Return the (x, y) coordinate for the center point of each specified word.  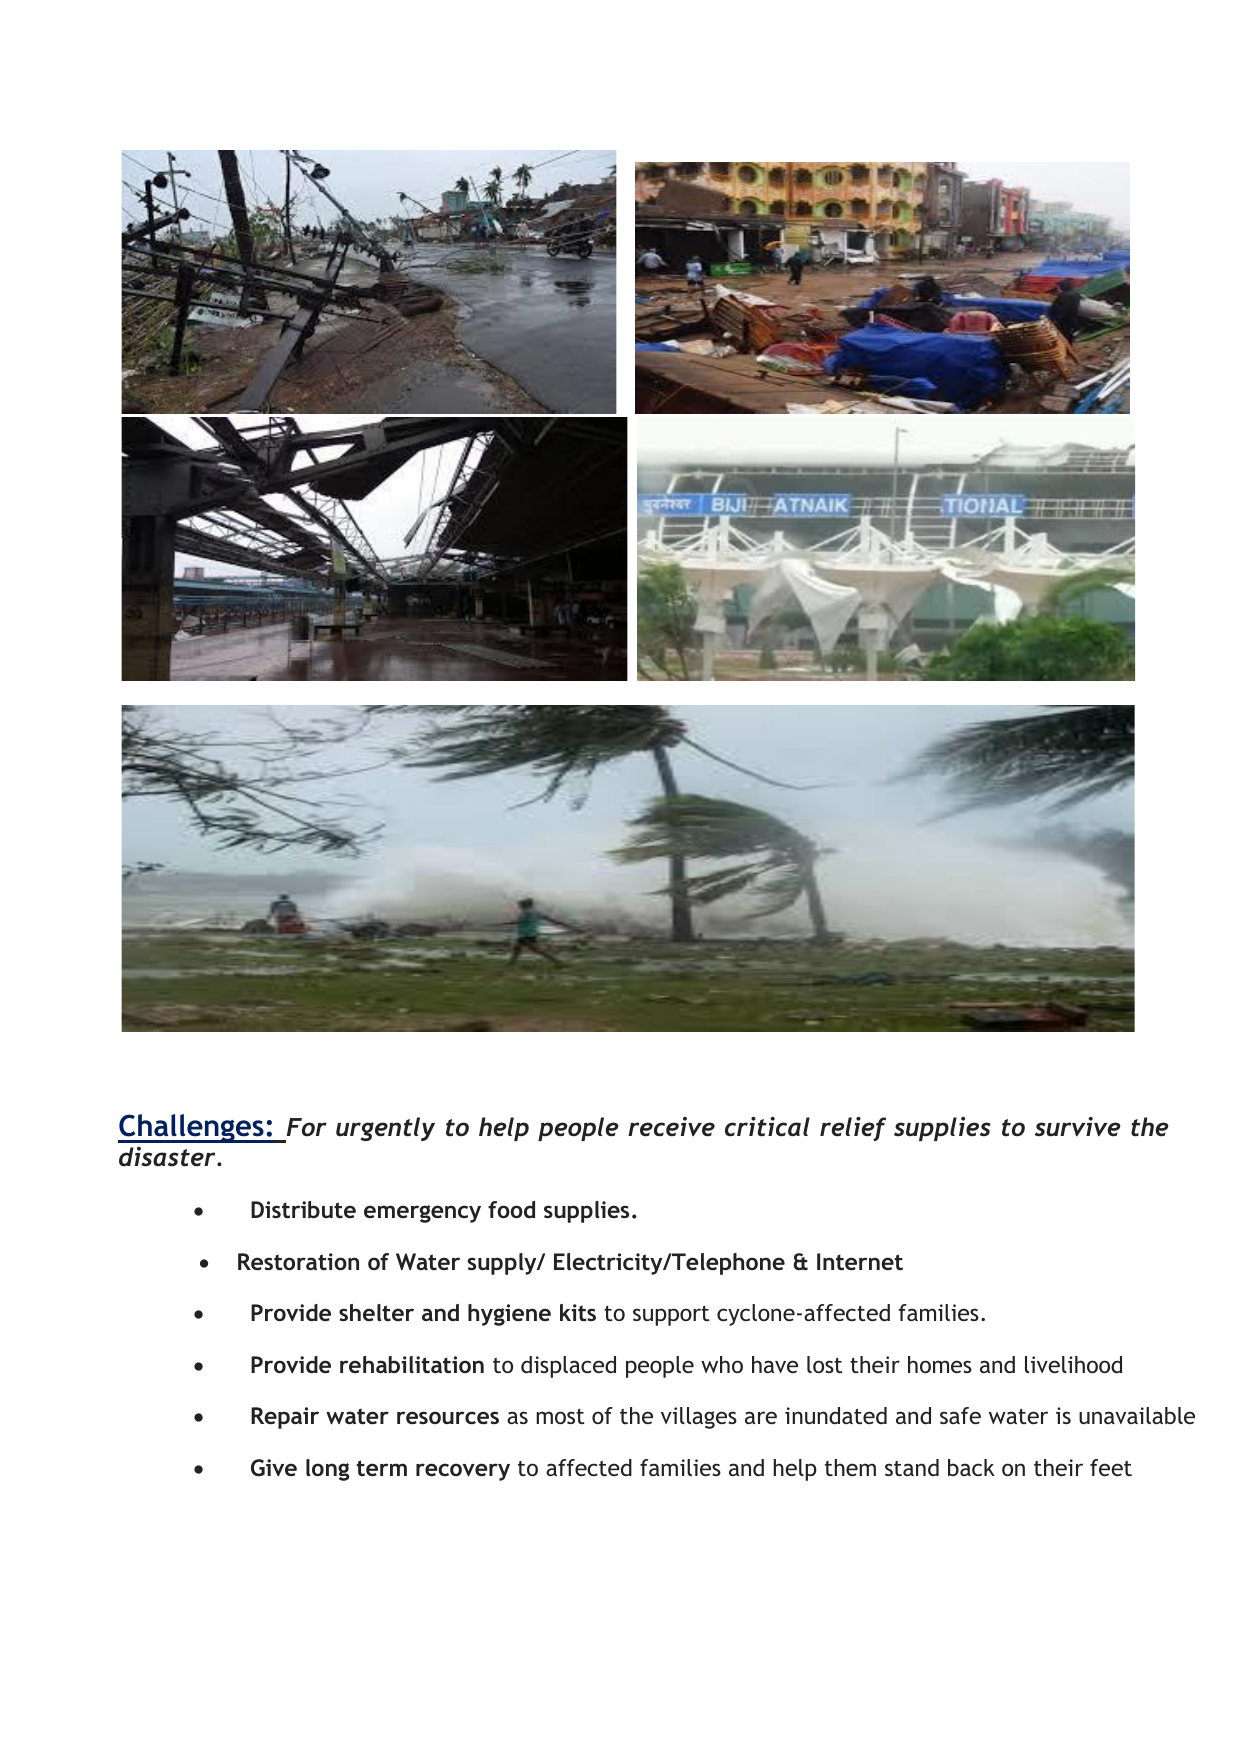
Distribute (303, 1209)
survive (1077, 1127)
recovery (463, 1472)
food (511, 1209)
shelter (376, 1312)
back (971, 1467)
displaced (568, 1367)
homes (940, 1364)
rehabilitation (412, 1365)
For (307, 1127)
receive (671, 1127)
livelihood (1073, 1364)
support (671, 1316)
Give (274, 1468)
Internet (860, 1261)
